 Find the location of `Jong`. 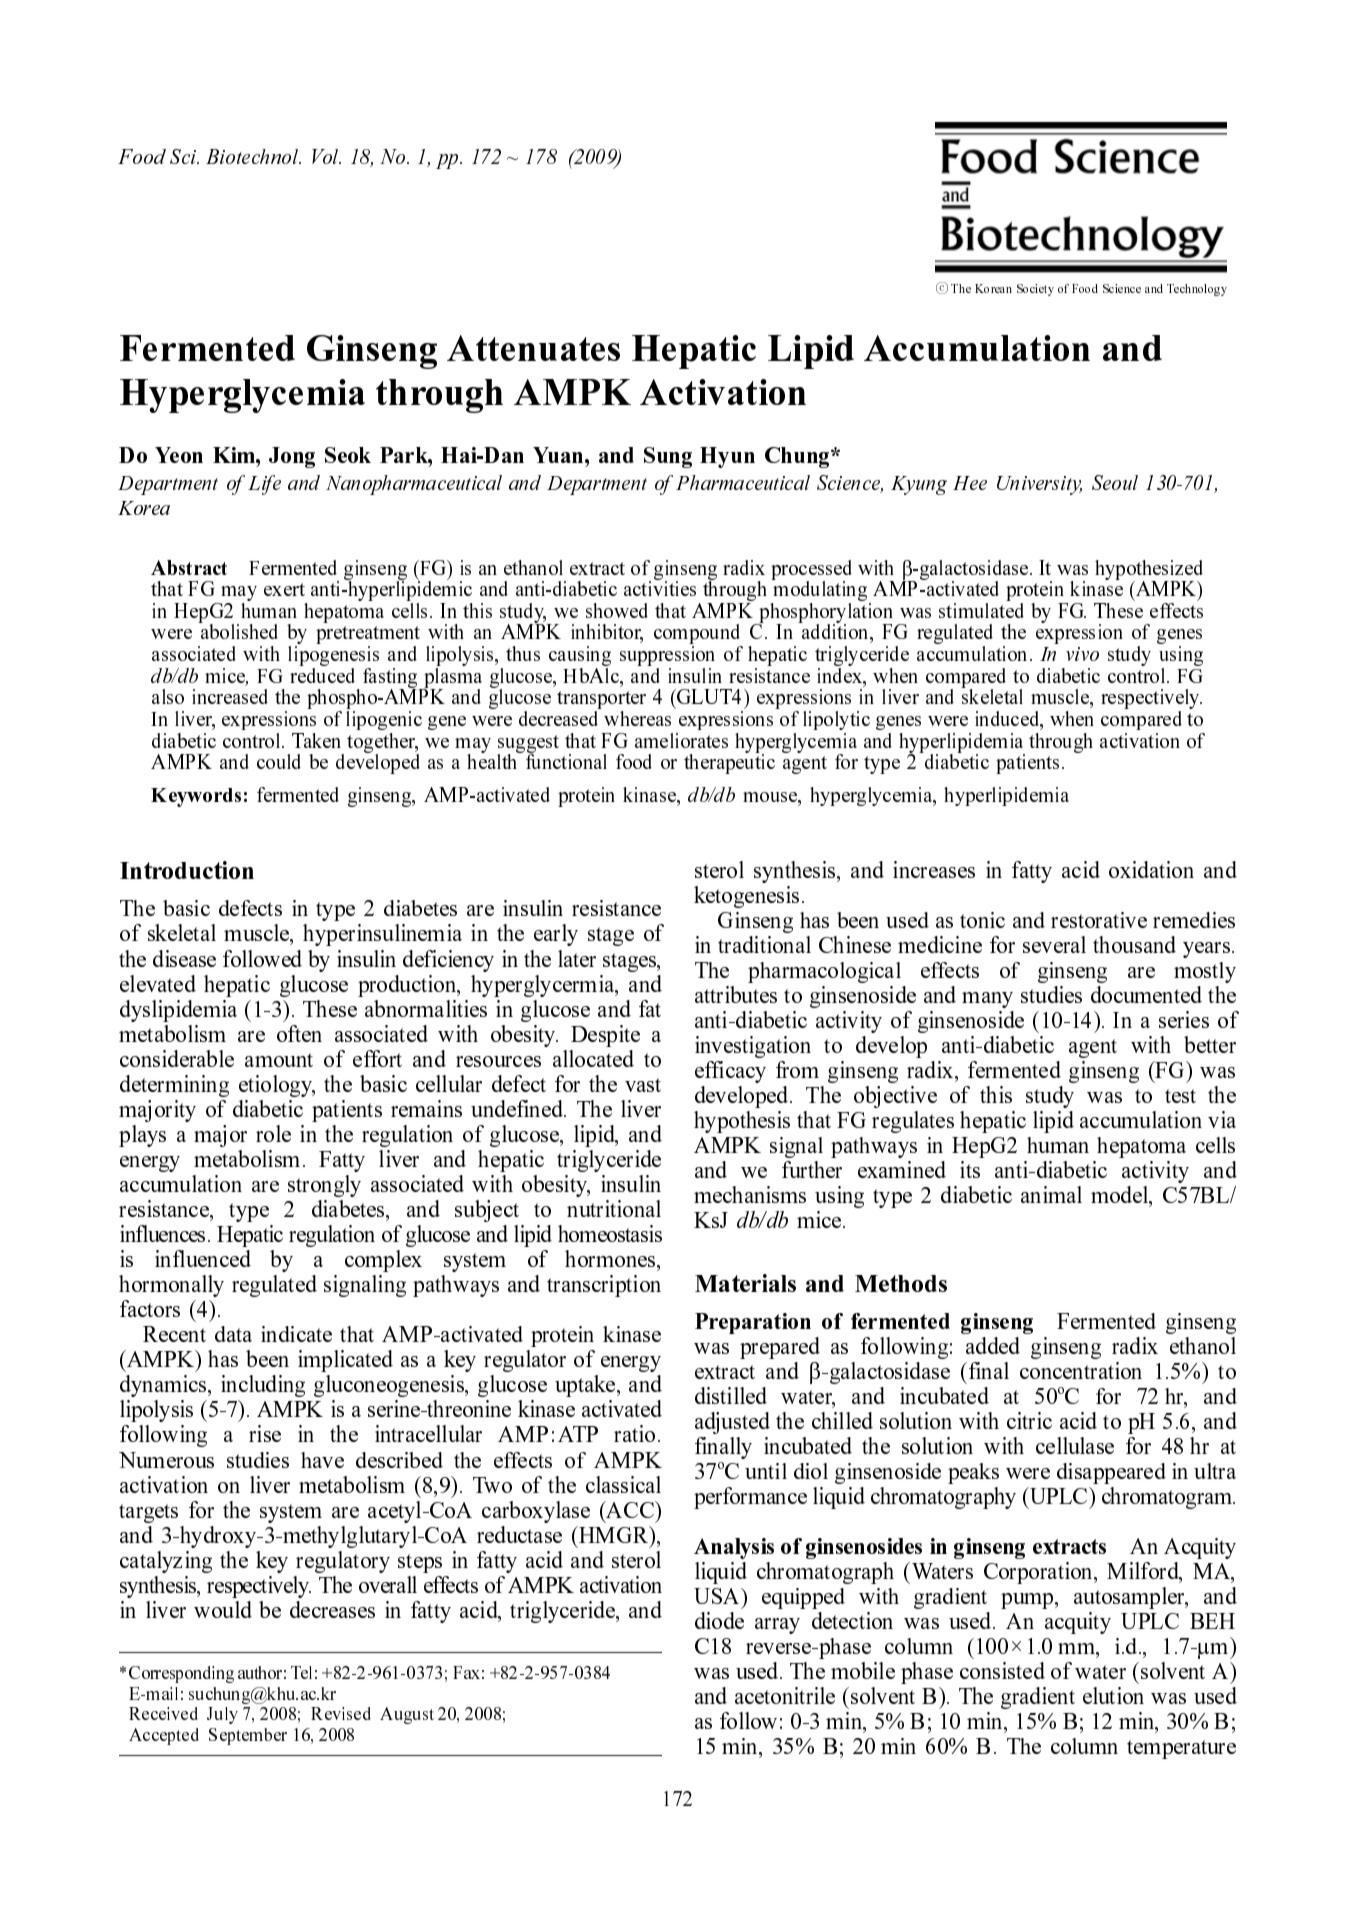

Jong is located at coordinates (292, 457).
